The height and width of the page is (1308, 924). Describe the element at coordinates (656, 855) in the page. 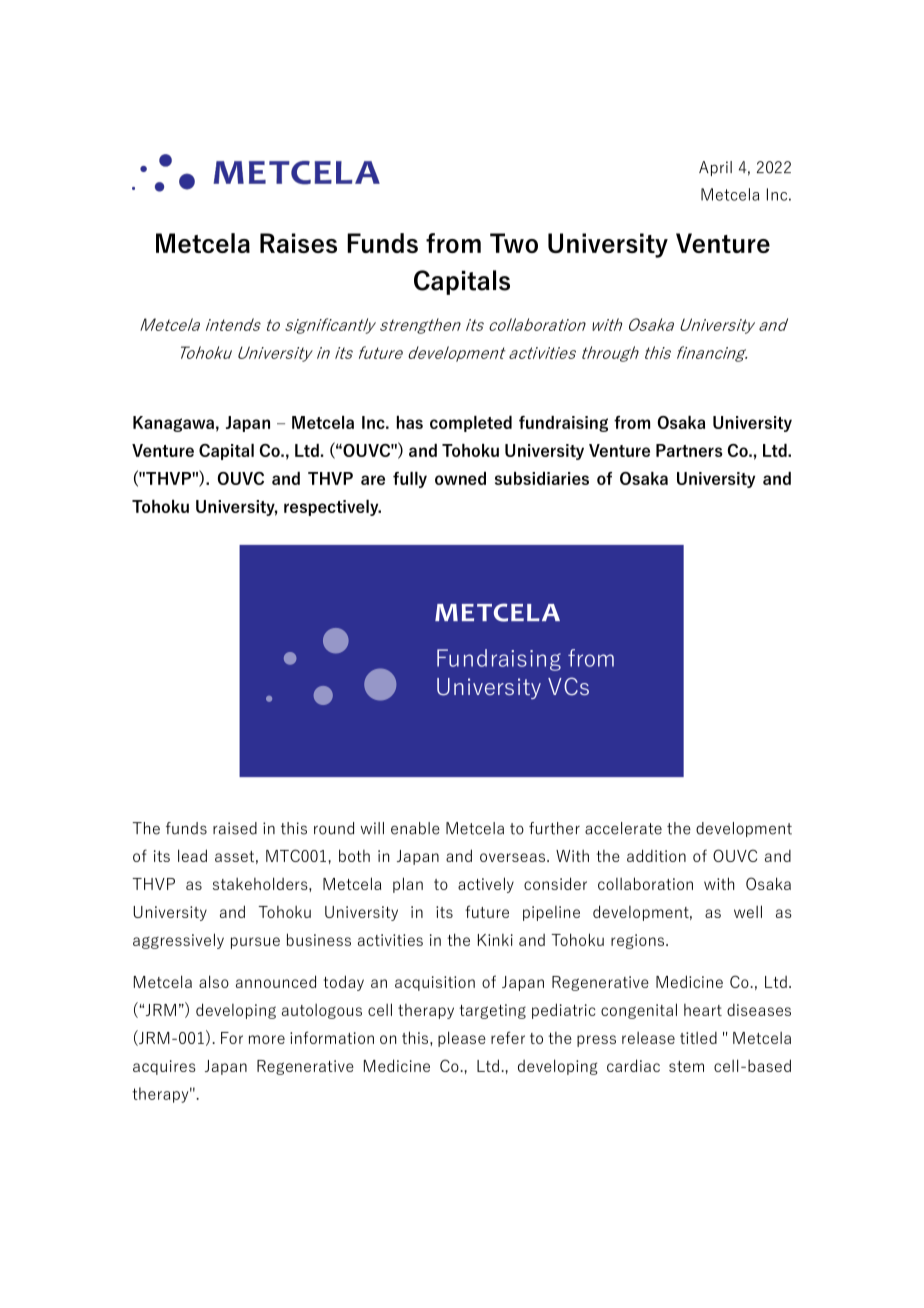

I see `addition` at that location.
